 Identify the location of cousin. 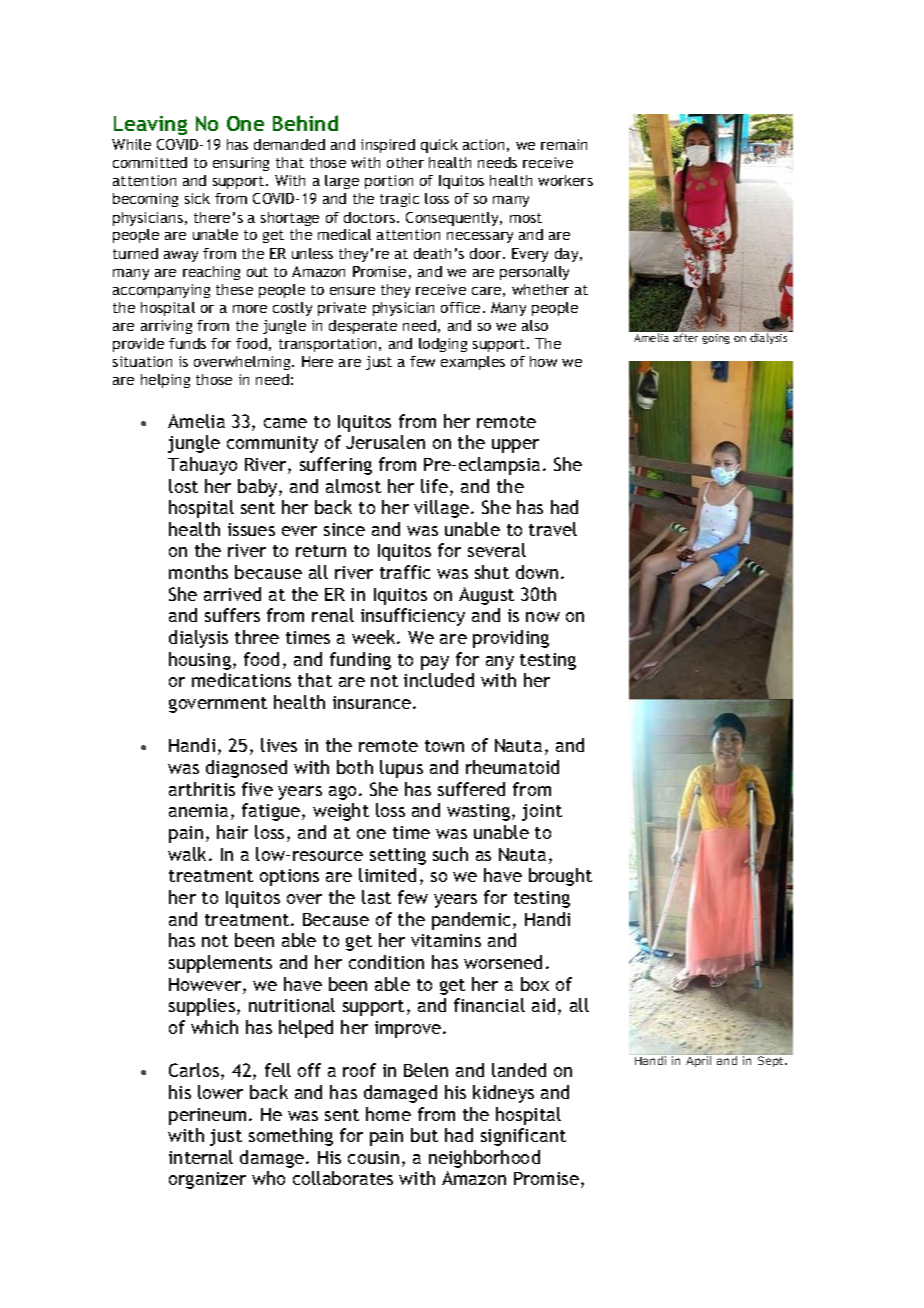
(373, 1157).
